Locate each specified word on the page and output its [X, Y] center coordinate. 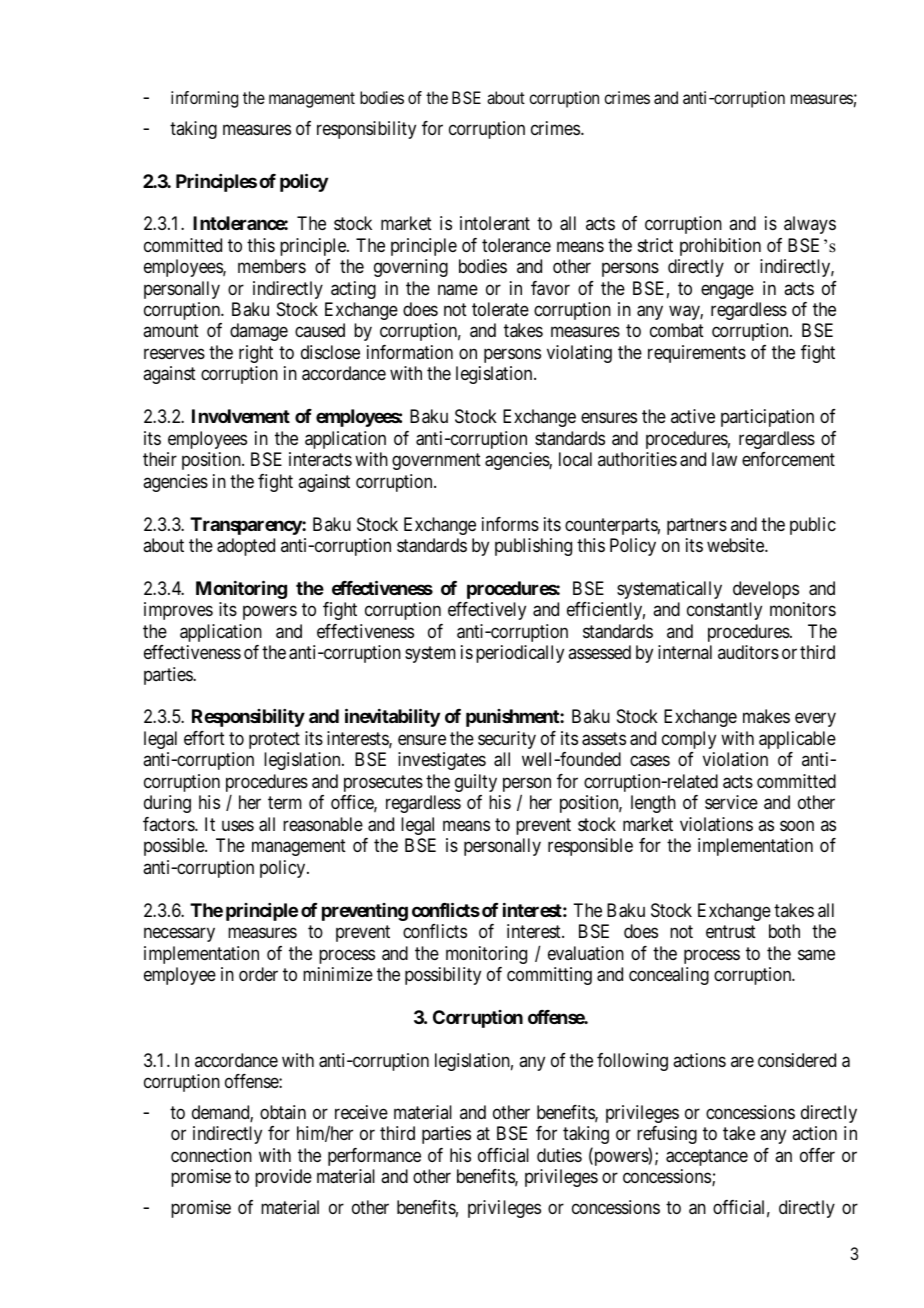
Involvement [241, 416]
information [410, 352]
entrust [731, 931]
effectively [487, 611]
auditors [748, 652]
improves [178, 611]
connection [211, 1155]
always [810, 225]
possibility [443, 976]
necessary [179, 934]
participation [767, 418]
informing [204, 99]
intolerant [495, 223]
